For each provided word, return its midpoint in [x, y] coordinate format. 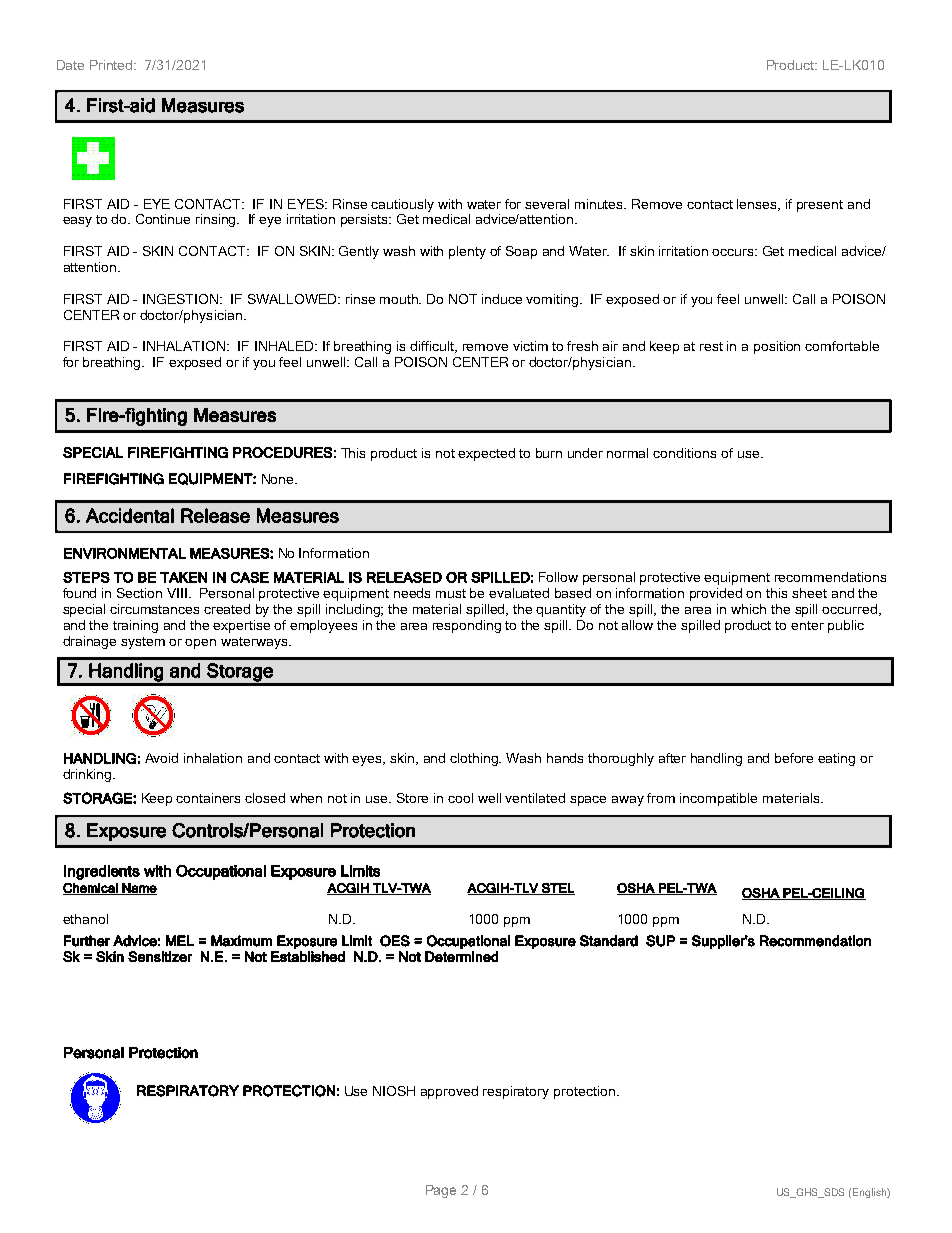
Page [441, 1191]
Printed [112, 65]
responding [467, 626]
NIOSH [394, 1091]
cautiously [402, 205]
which [748, 609]
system [143, 643]
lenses [758, 205]
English [870, 1193]
